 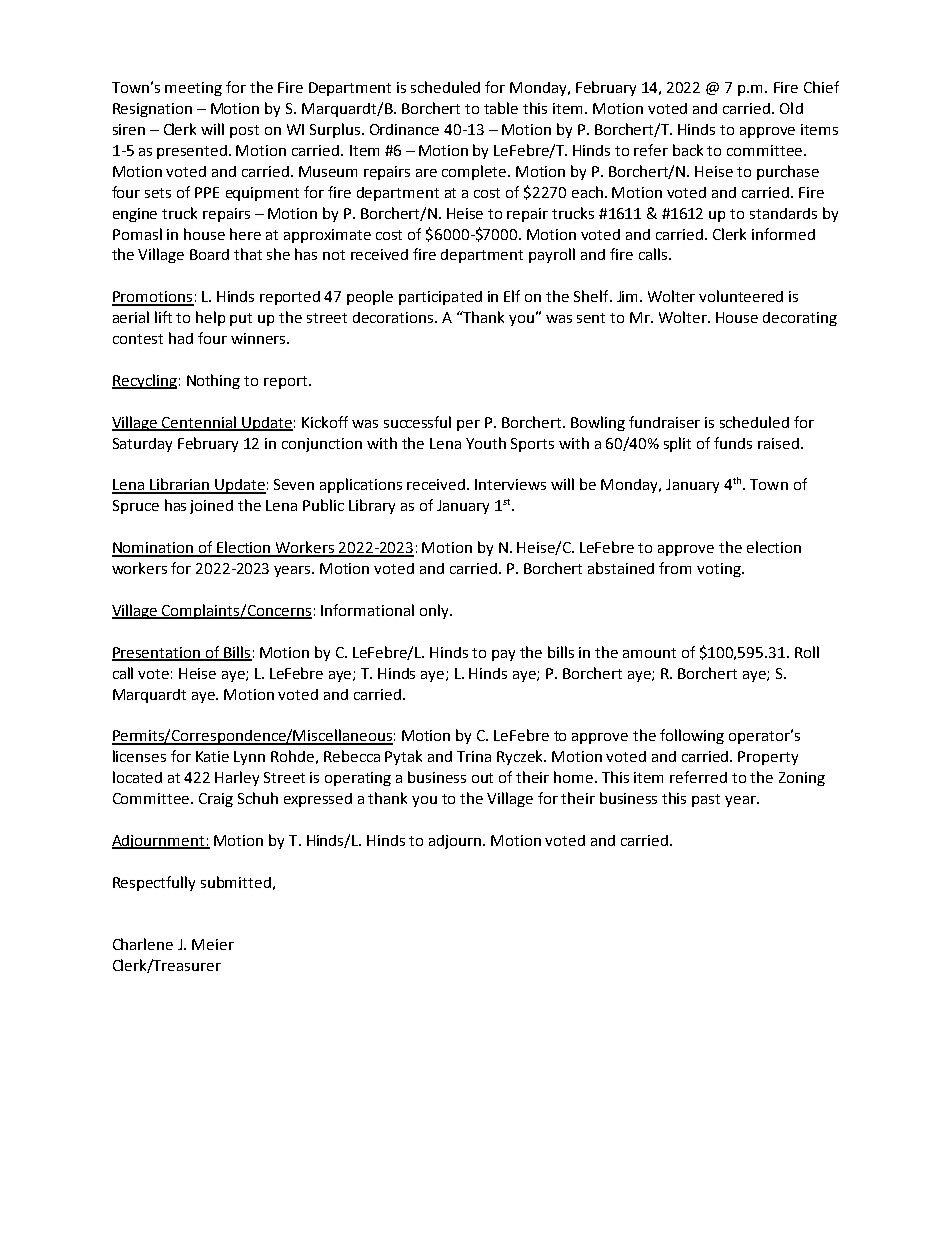 I want to click on meeting, so click(x=193, y=89).
